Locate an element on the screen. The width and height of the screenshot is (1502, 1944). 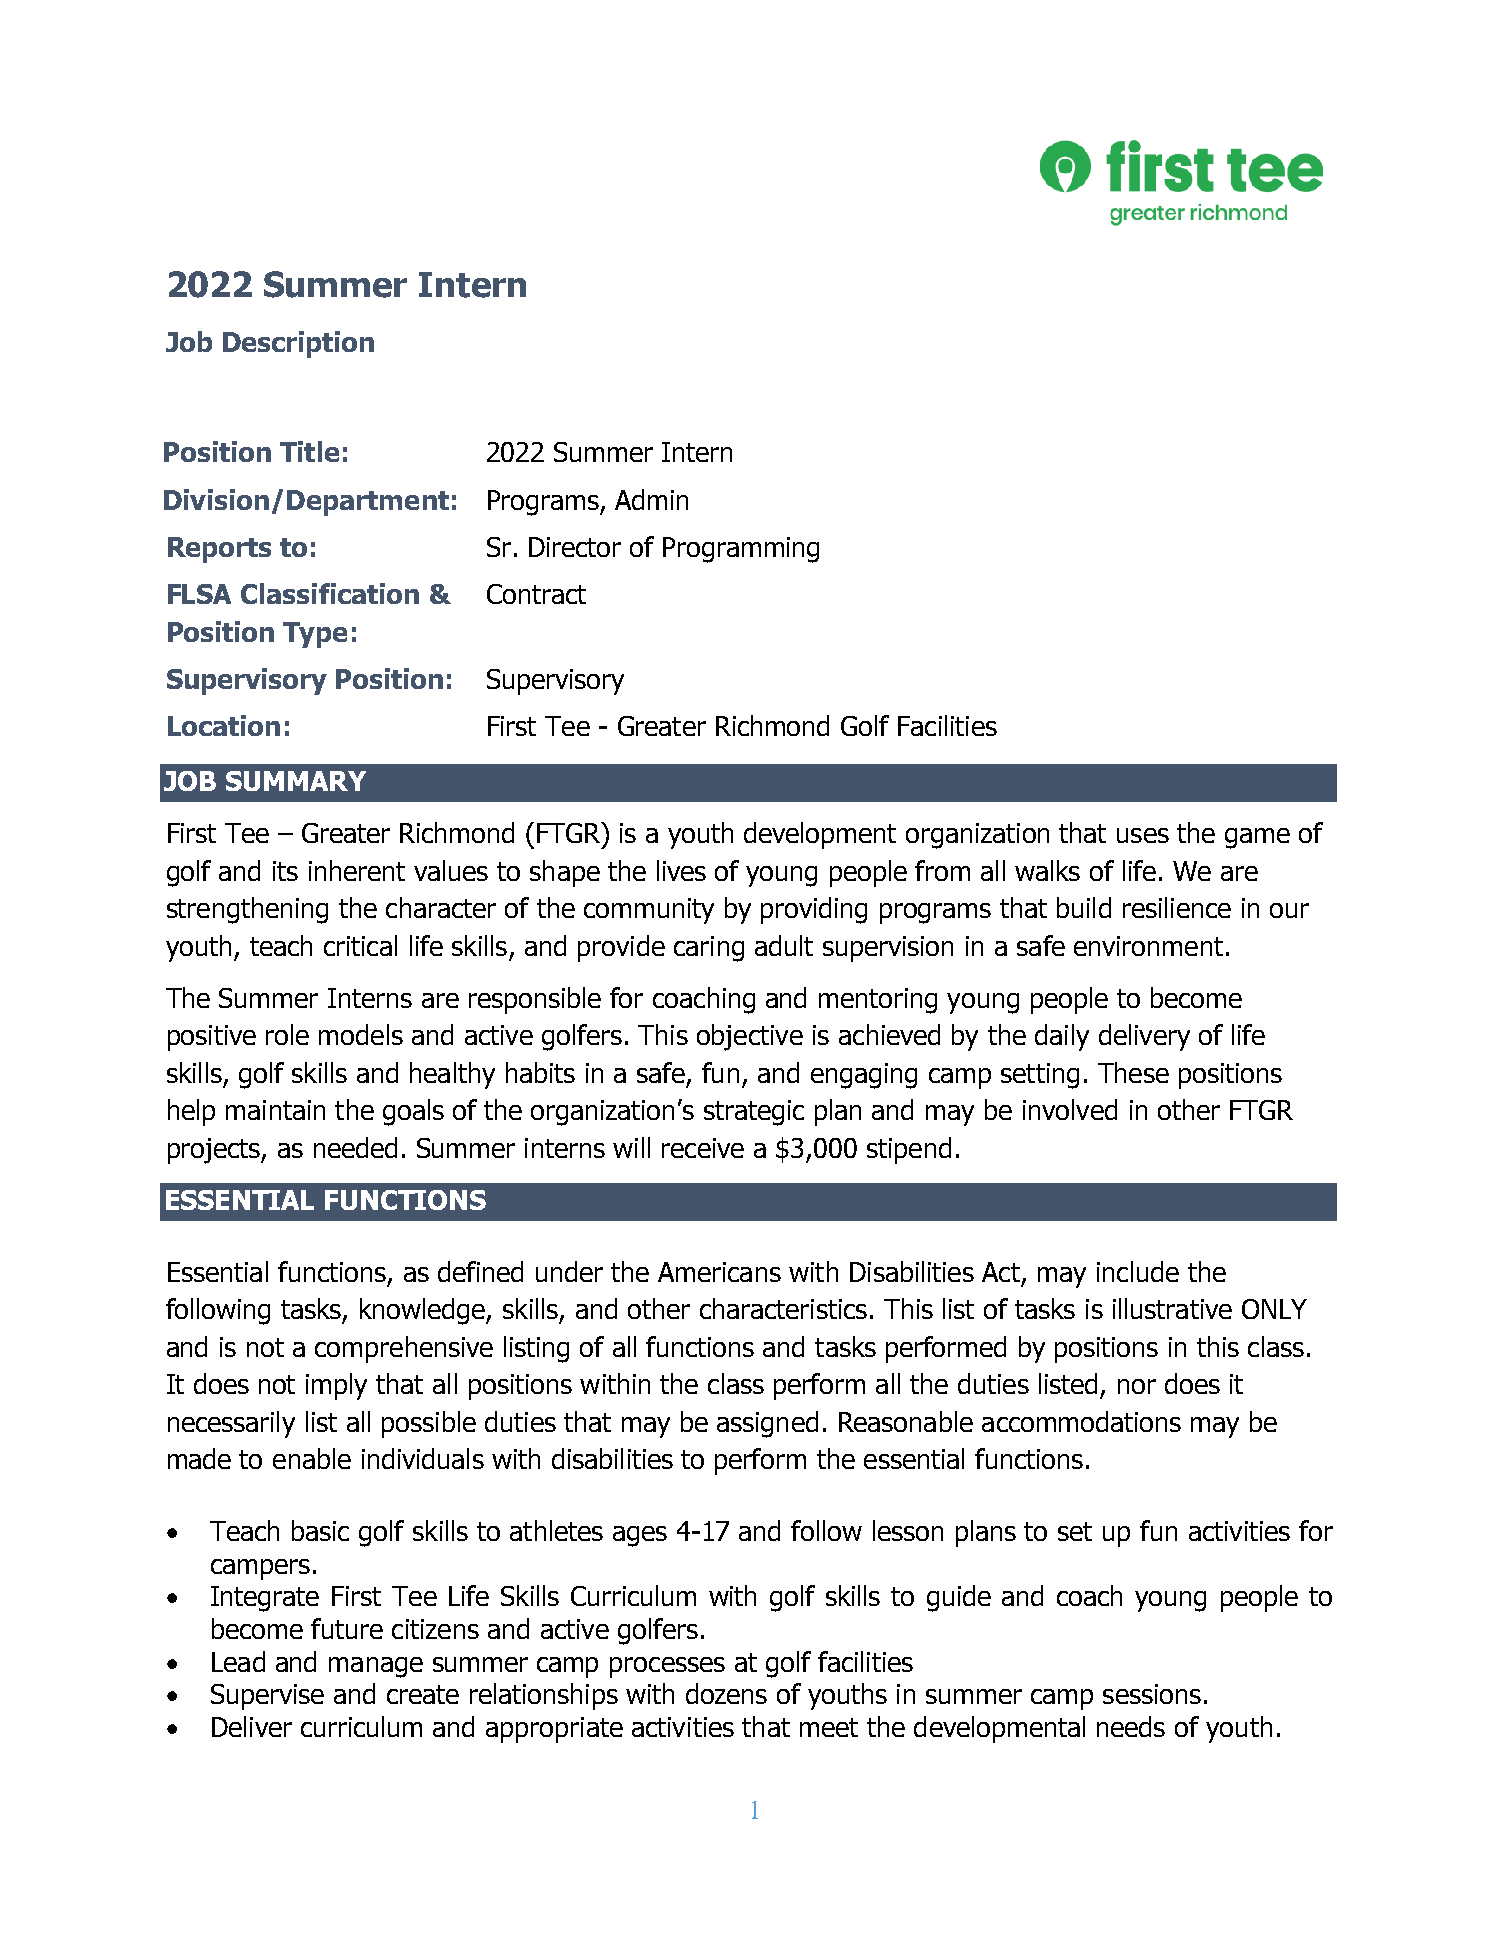
Programming is located at coordinates (741, 550).
